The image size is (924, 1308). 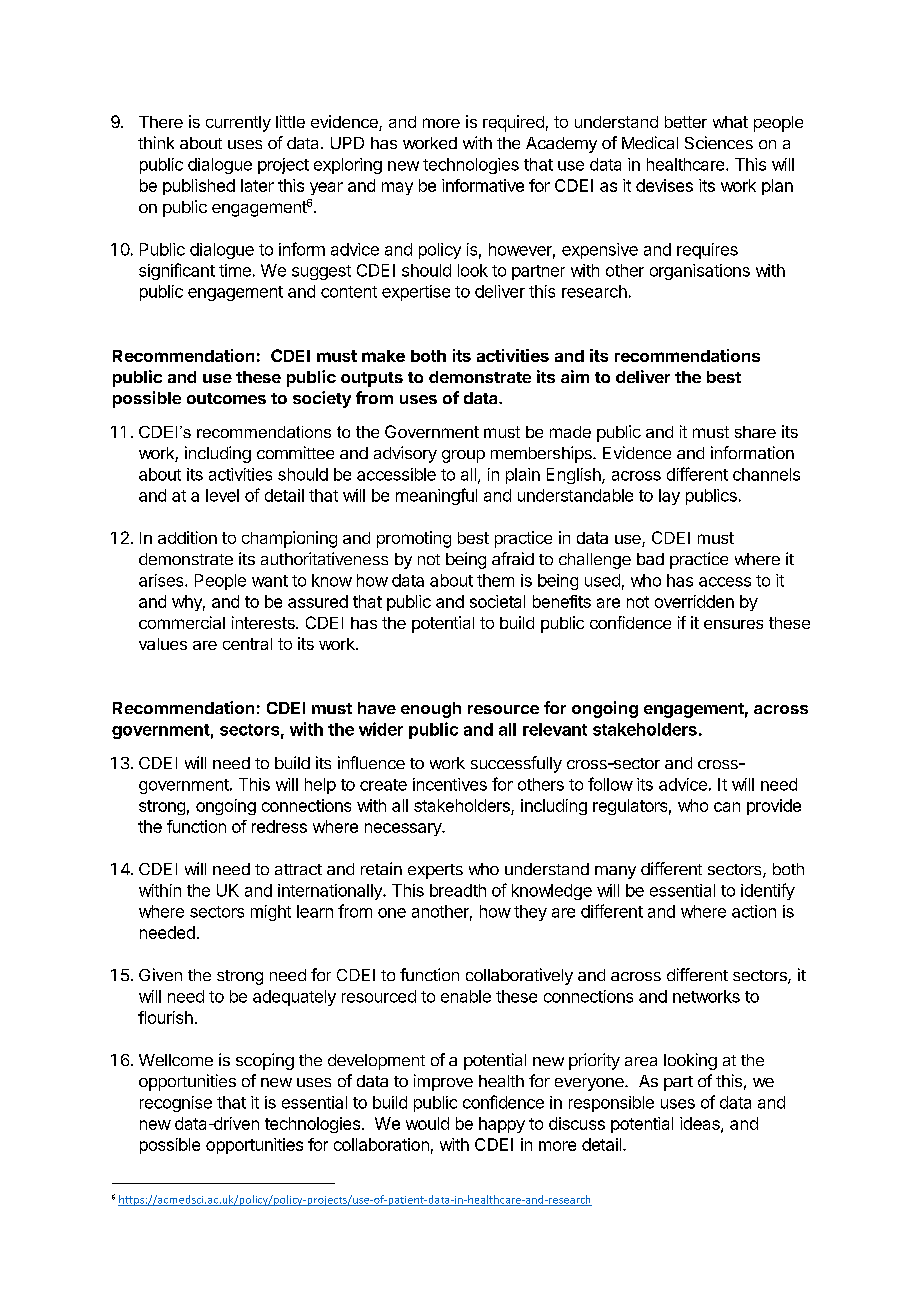 I want to click on societal, so click(x=497, y=601).
